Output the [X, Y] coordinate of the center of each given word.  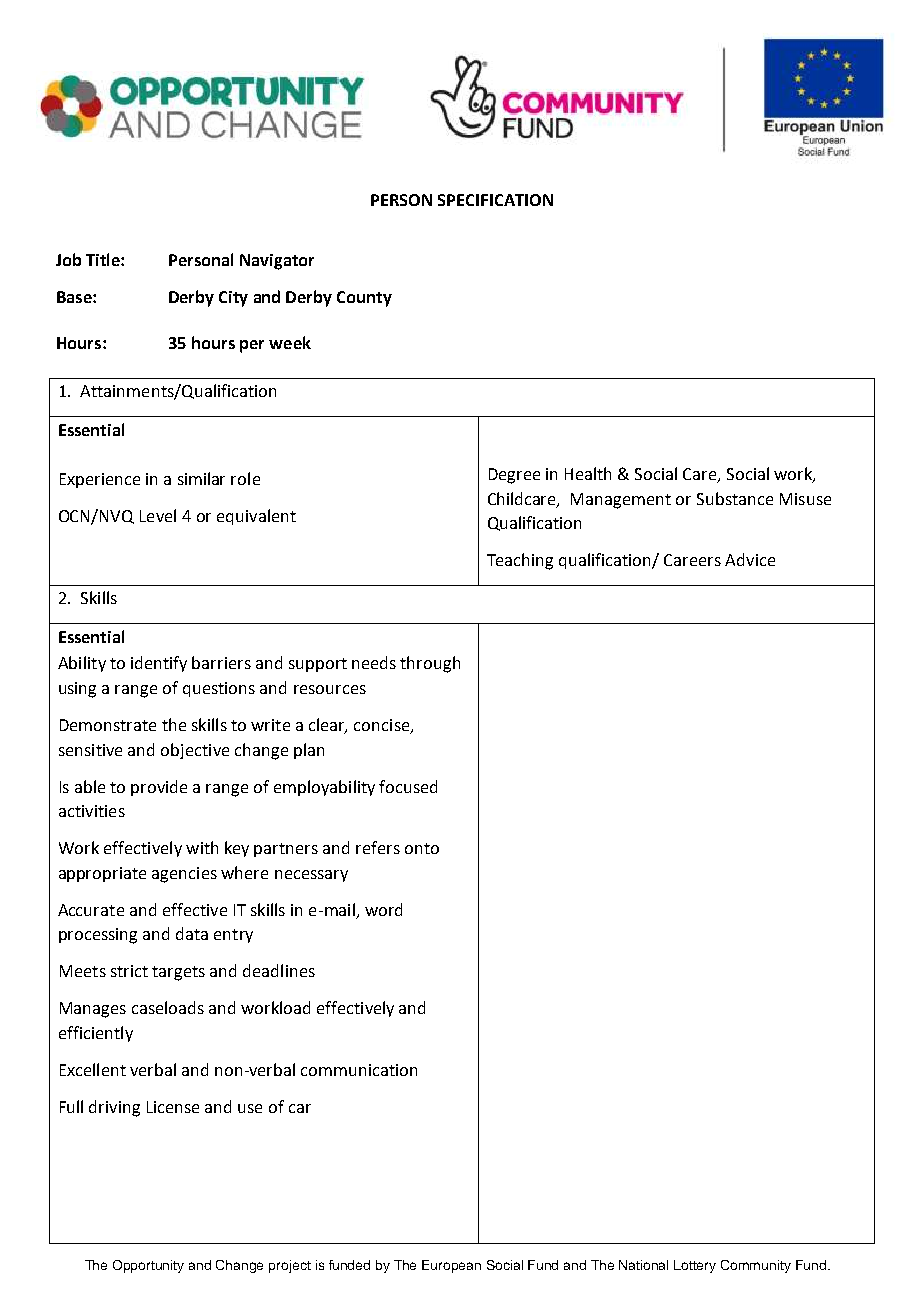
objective [195, 751]
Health [588, 473]
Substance [735, 498]
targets [178, 973]
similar [201, 478]
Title [104, 259]
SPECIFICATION [495, 200]
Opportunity [148, 1266]
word [383, 909]
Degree [514, 476]
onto [422, 848]
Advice [750, 559]
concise [383, 726]
